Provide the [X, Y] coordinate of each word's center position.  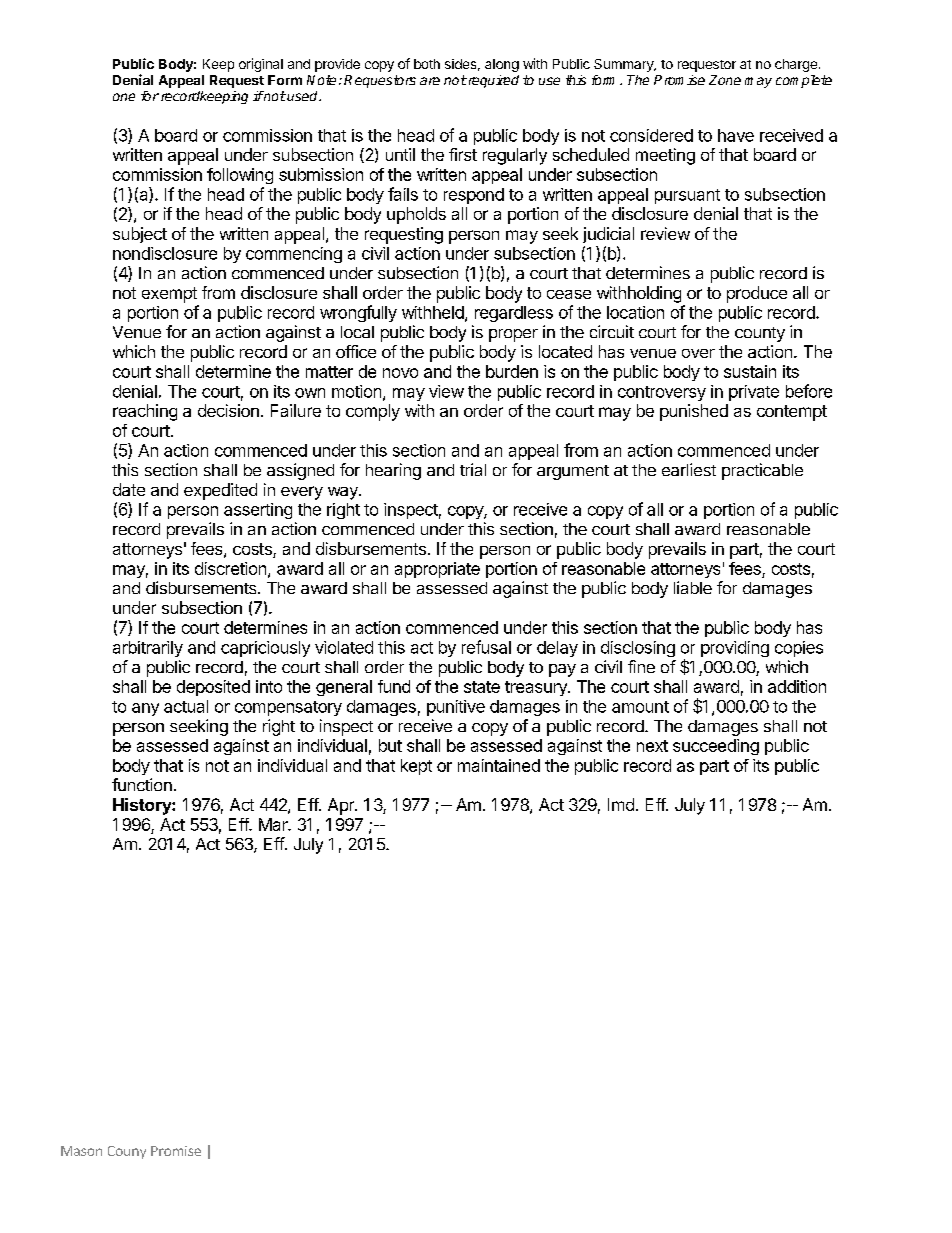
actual [186, 706]
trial [473, 469]
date [129, 489]
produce [757, 294]
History [143, 806]
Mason [81, 1151]
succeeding [716, 747]
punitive [456, 708]
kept [416, 767]
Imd [621, 804]
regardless [514, 314]
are [430, 81]
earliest [689, 469]
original [261, 65]
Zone [725, 80]
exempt [169, 295]
